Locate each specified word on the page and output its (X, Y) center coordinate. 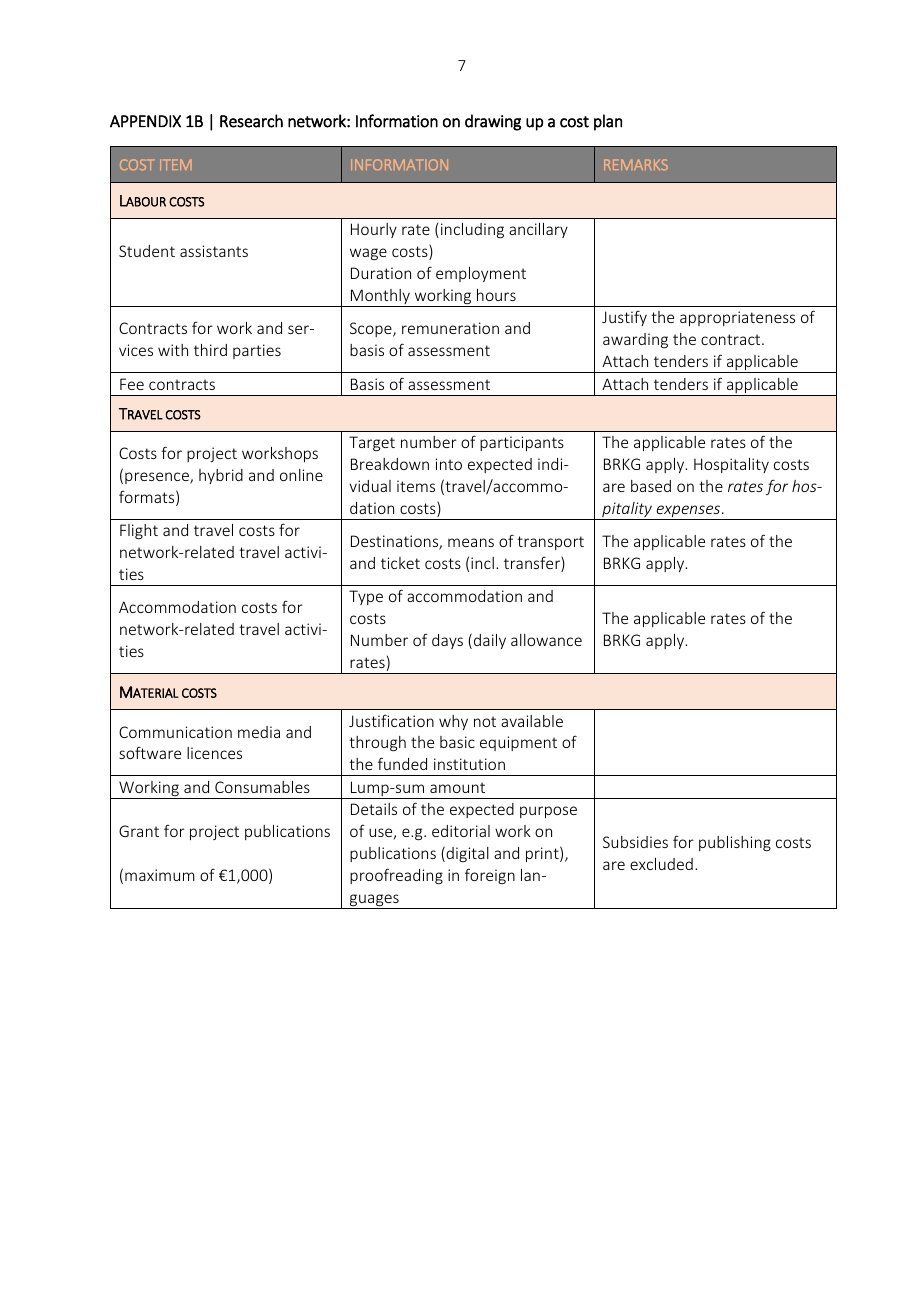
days (447, 641)
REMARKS (636, 164)
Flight (139, 531)
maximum (160, 875)
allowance (546, 640)
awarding (635, 340)
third (210, 350)
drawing (493, 122)
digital (466, 854)
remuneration (450, 328)
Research (251, 121)
